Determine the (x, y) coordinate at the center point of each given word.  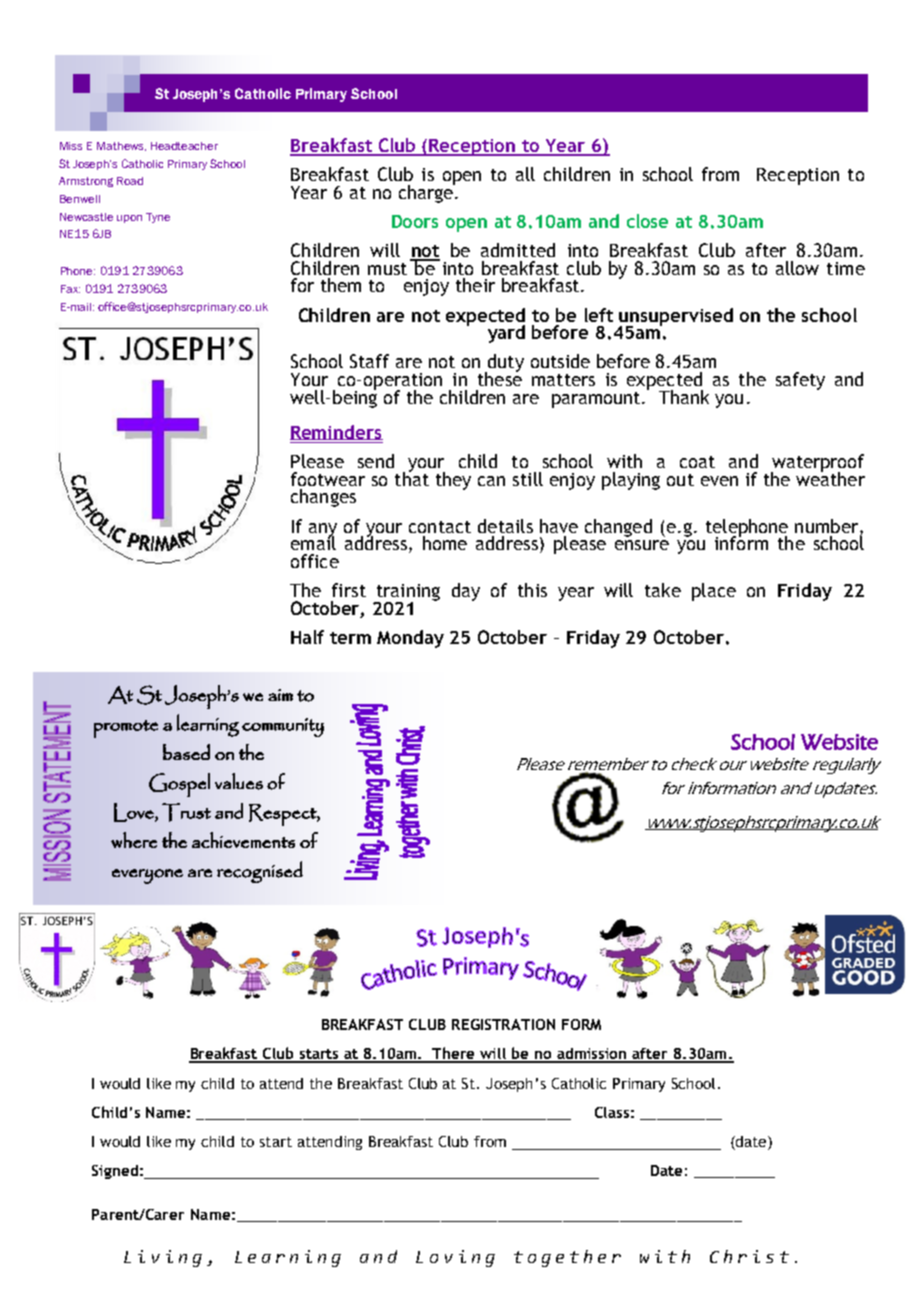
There (454, 1054)
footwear (328, 479)
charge (427, 192)
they (453, 481)
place (714, 592)
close (647, 221)
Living (163, 1258)
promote (126, 729)
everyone (147, 876)
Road (130, 181)
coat (697, 462)
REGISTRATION (503, 1024)
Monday (410, 639)
